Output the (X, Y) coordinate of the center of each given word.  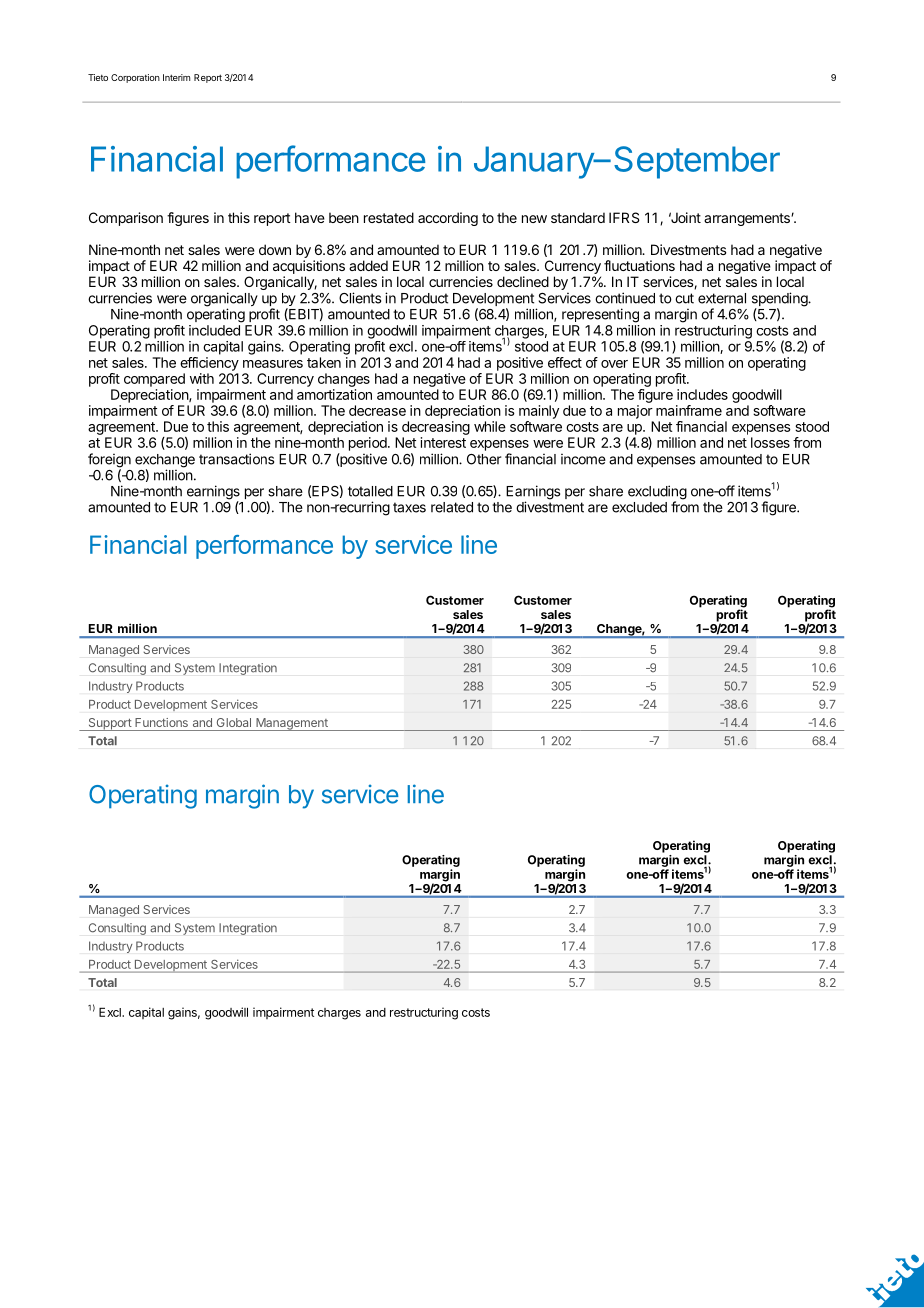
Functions (161, 722)
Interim (176, 77)
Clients (360, 298)
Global (234, 722)
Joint (685, 217)
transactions (236, 459)
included (214, 330)
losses (770, 442)
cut (684, 298)
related (452, 507)
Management (292, 724)
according (448, 219)
